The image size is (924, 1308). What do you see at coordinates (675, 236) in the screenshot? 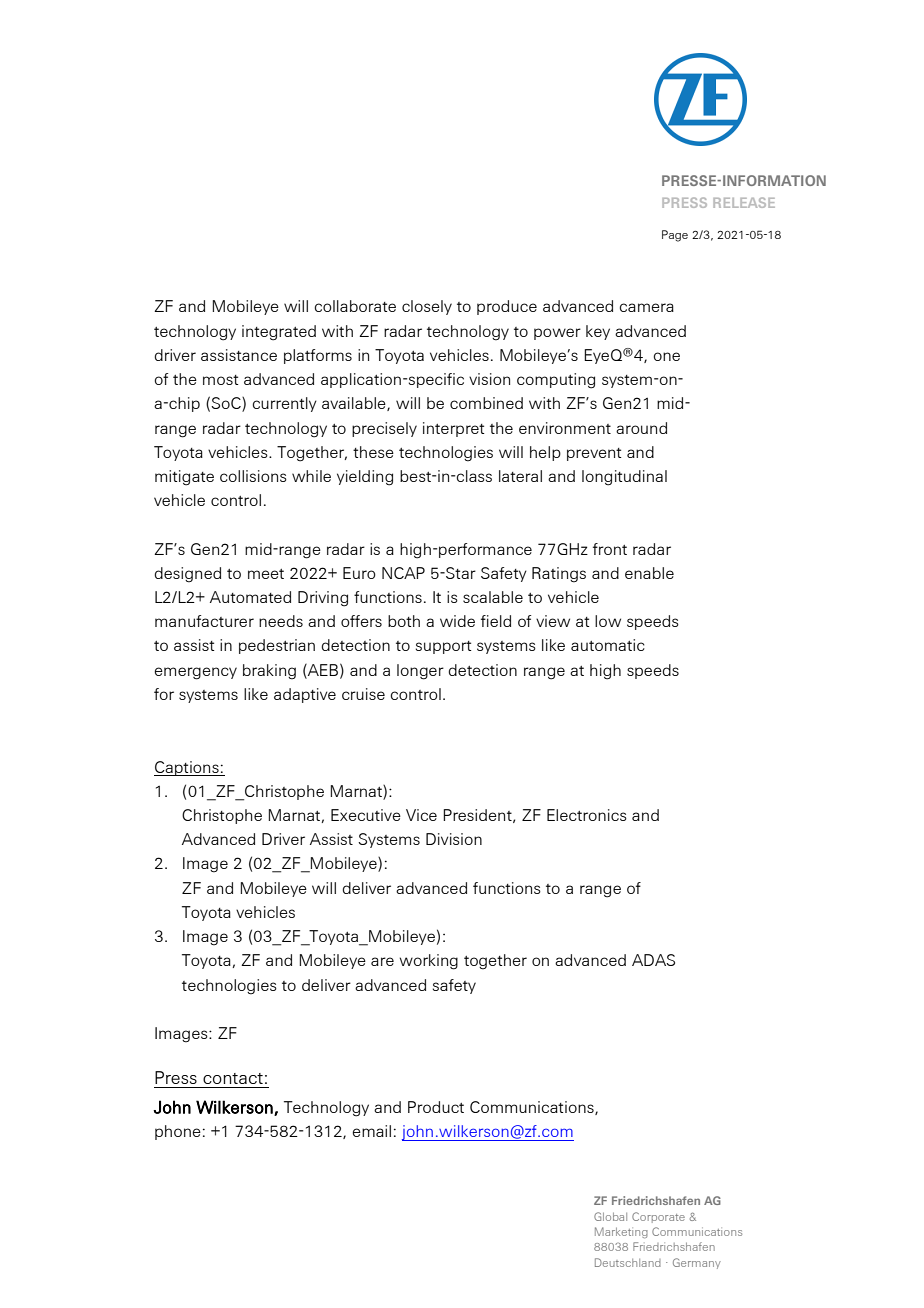
I see `Page` at bounding box center [675, 236].
